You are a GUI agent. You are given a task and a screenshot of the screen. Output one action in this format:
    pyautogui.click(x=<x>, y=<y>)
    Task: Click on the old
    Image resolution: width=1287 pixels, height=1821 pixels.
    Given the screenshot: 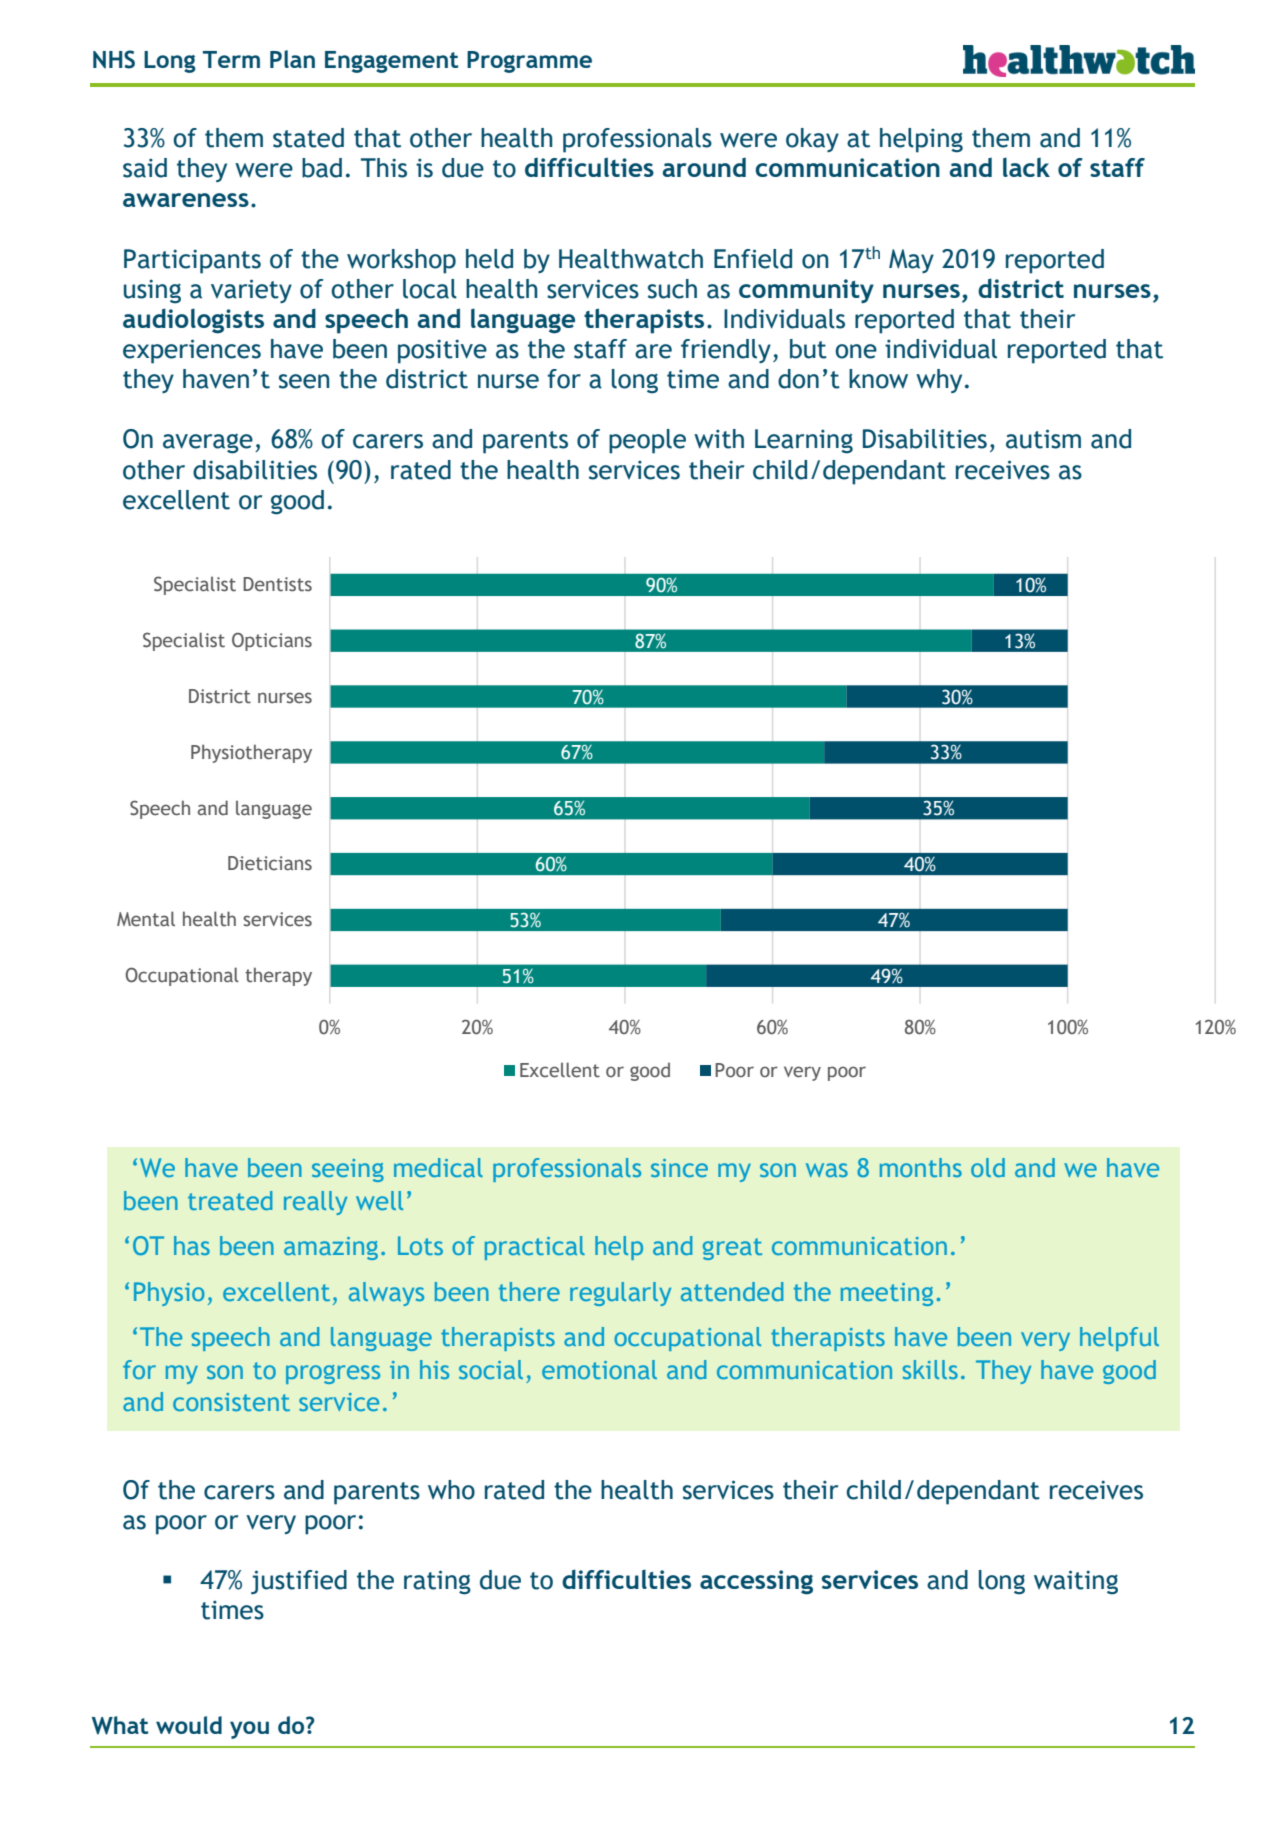 What is the action you would take?
    pyautogui.click(x=988, y=1167)
